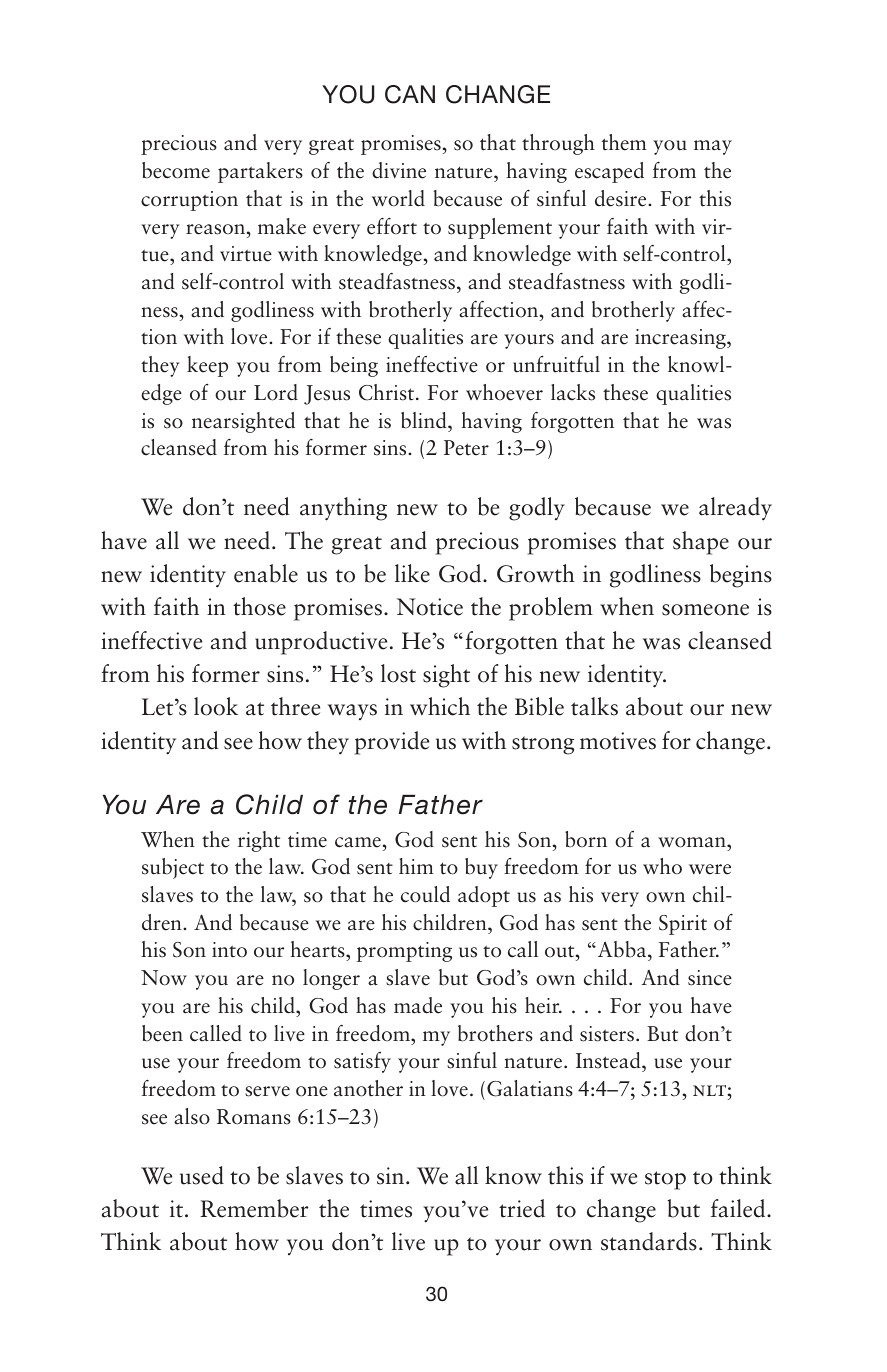 The height and width of the image is (1372, 887). What do you see at coordinates (713, 147) in the image?
I see `may` at bounding box center [713, 147].
